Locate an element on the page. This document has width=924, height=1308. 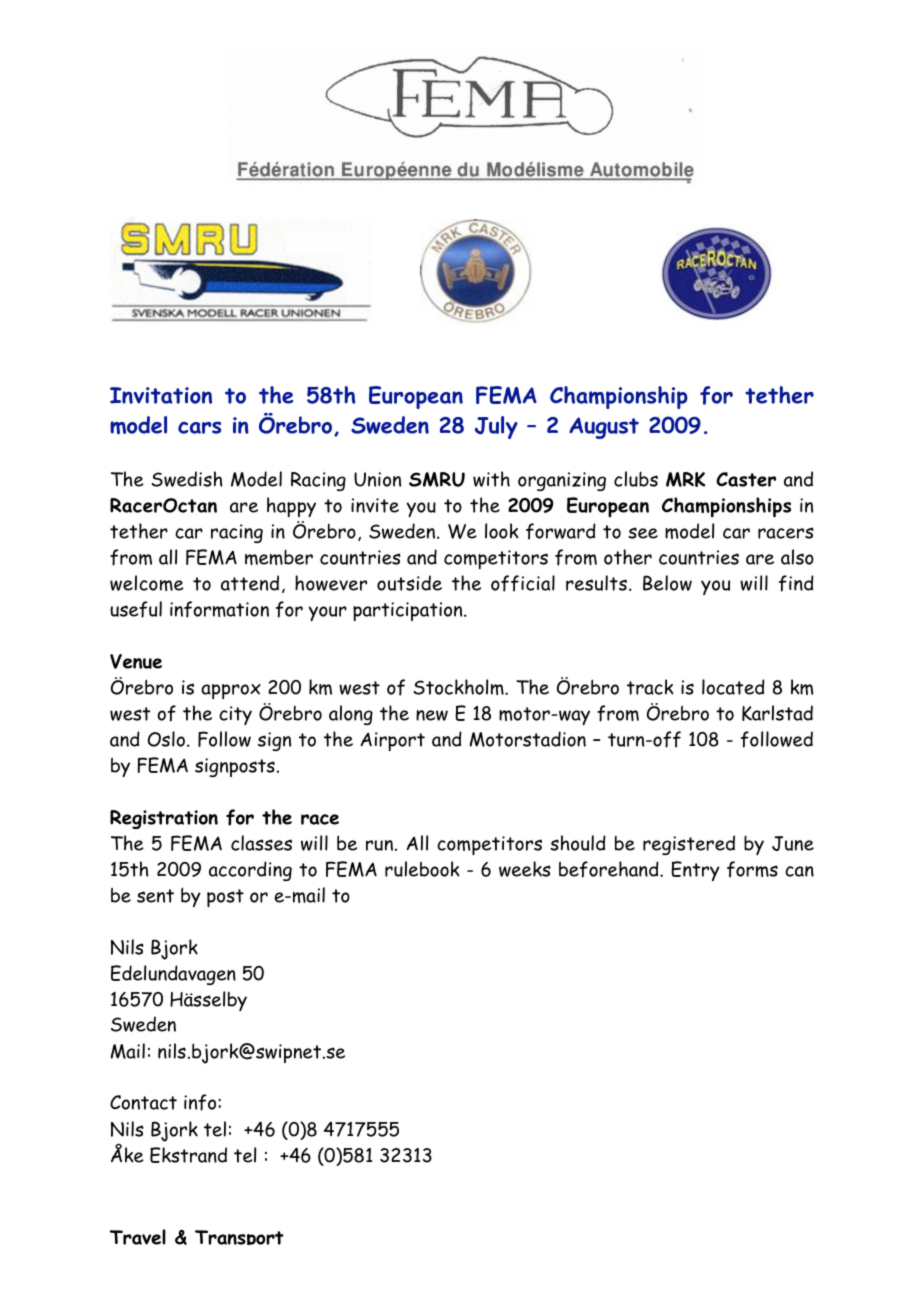
approx is located at coordinates (231, 691).
